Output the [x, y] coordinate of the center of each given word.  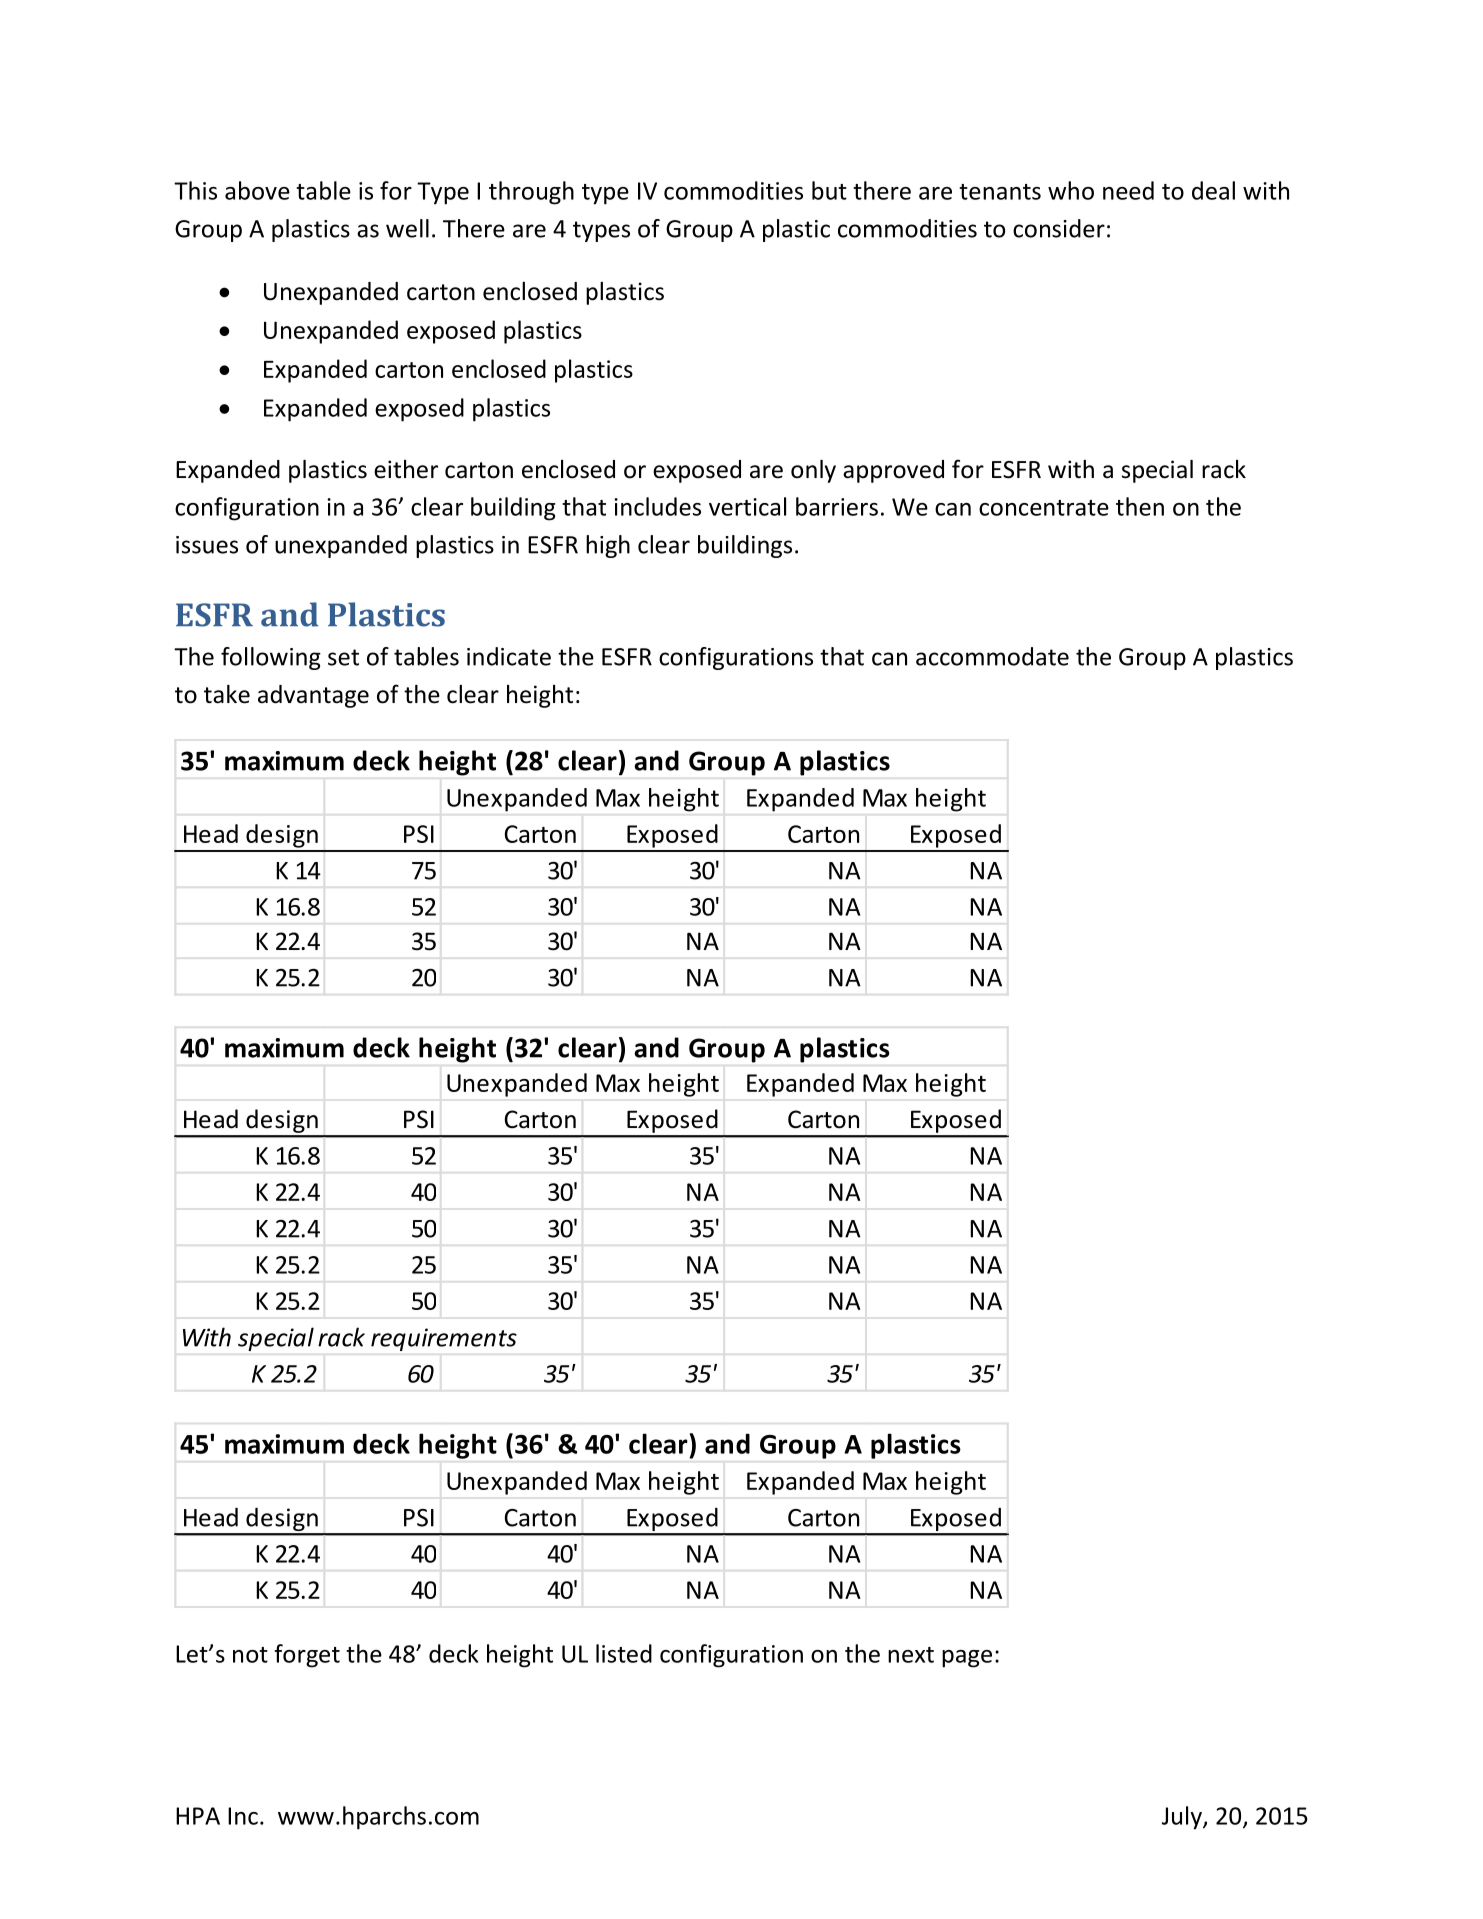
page [967, 1659]
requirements [444, 1339]
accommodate [992, 656]
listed [624, 1653]
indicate [509, 656]
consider [1059, 228]
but [829, 190]
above [257, 190]
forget [307, 1656]
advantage [313, 696]
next [911, 1655]
